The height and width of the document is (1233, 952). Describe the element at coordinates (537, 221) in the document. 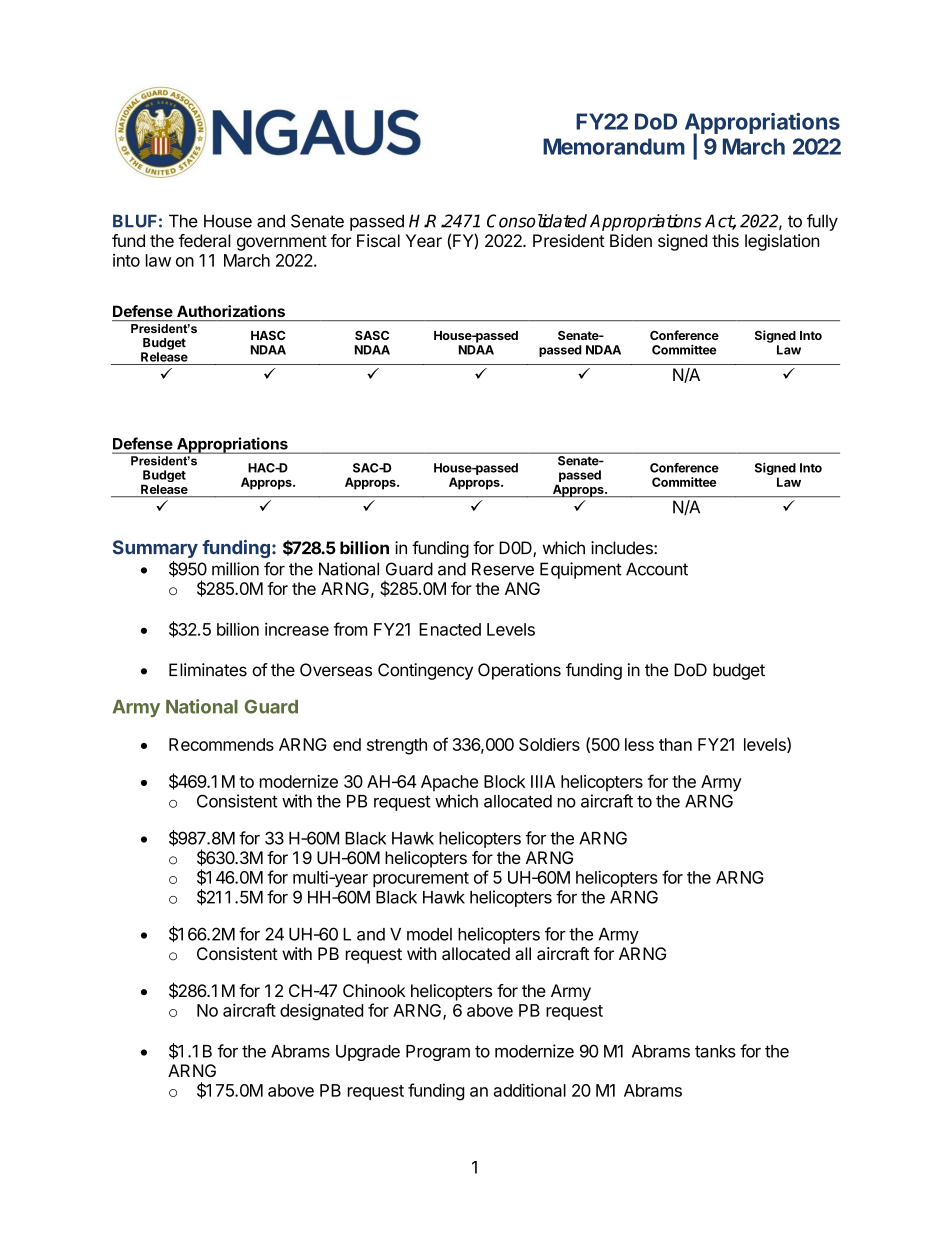

I see `Consolidated` at that location.
